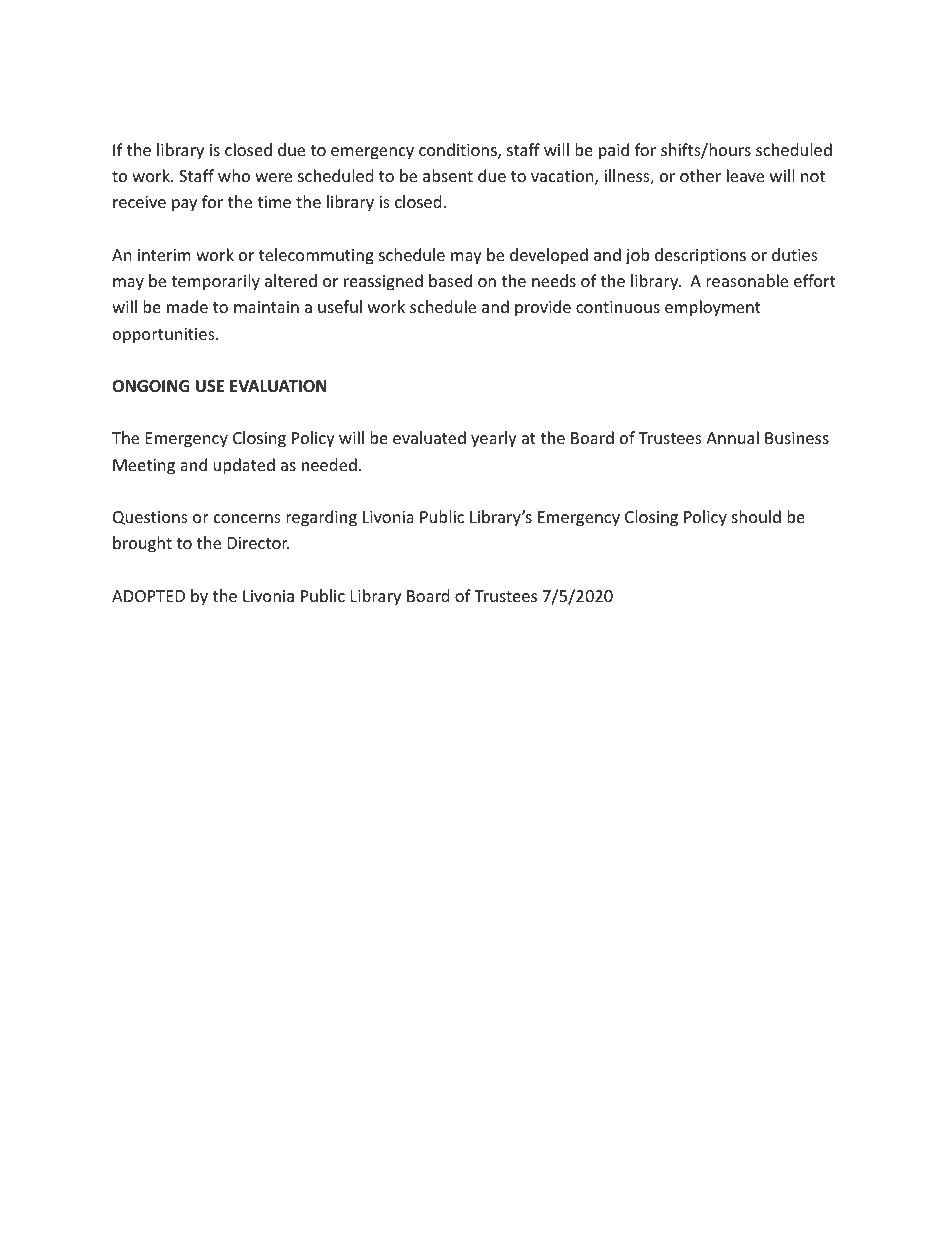  I want to click on employment, so click(713, 308).
